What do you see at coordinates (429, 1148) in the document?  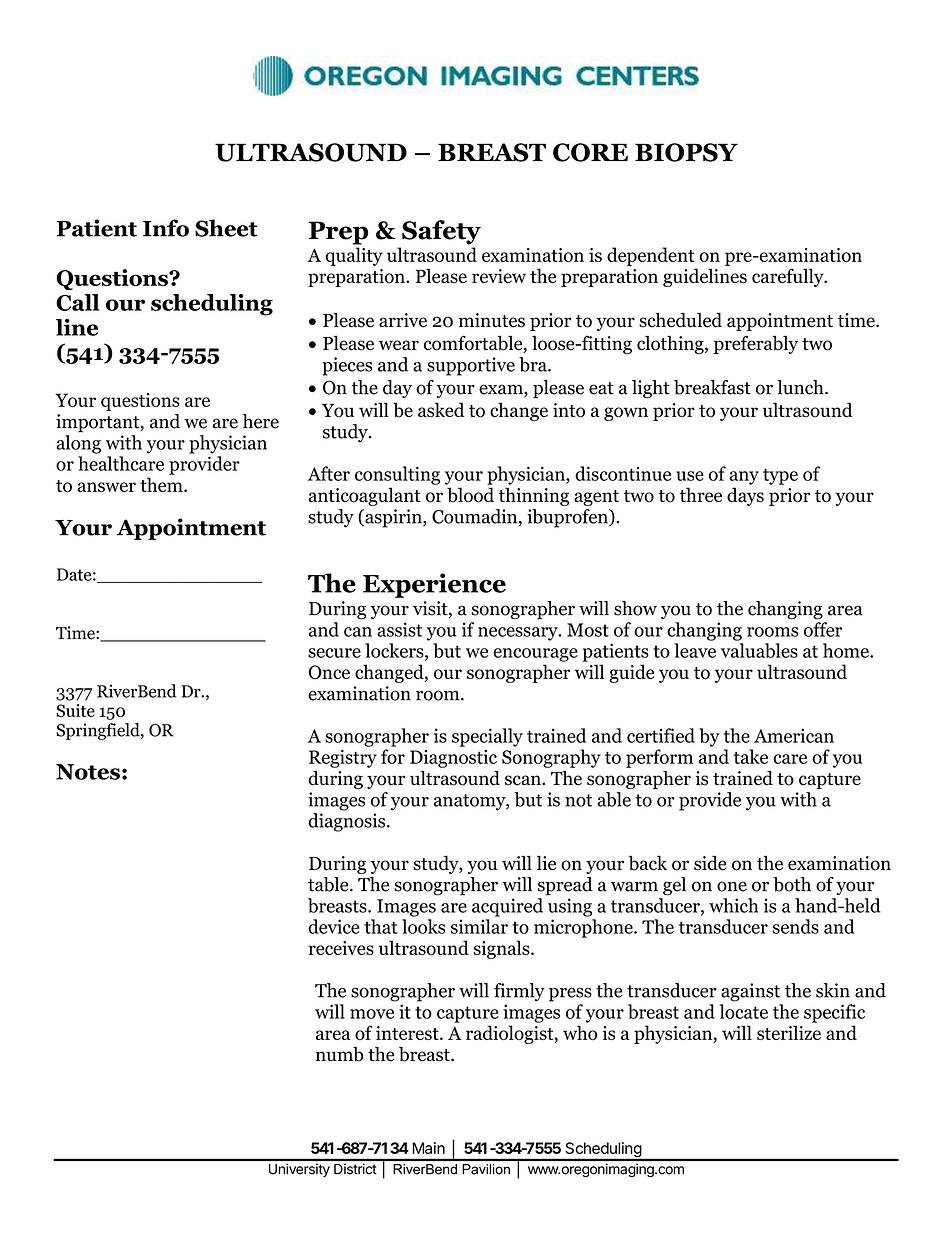 I see `Main` at bounding box center [429, 1148].
